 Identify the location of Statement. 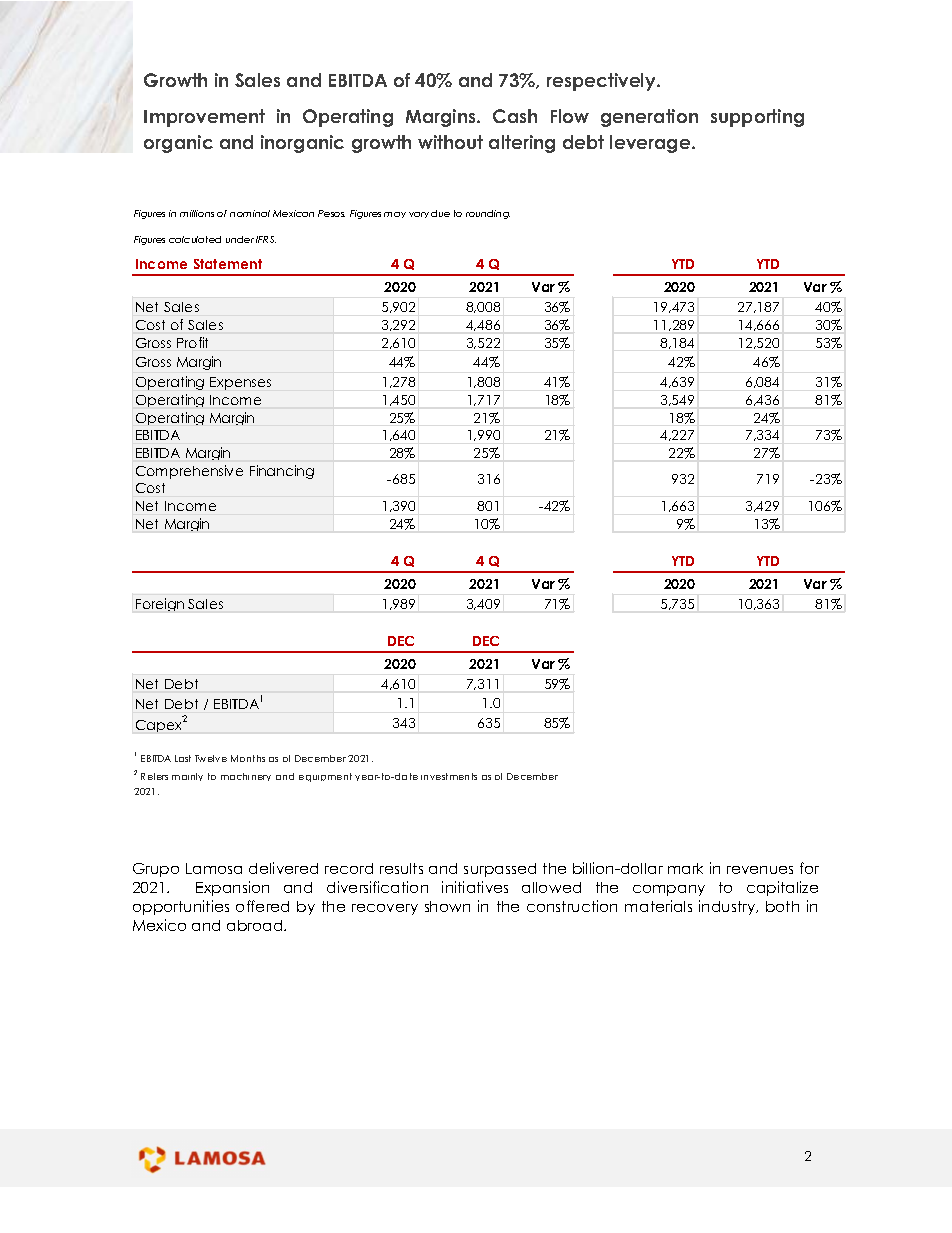
(228, 264).
